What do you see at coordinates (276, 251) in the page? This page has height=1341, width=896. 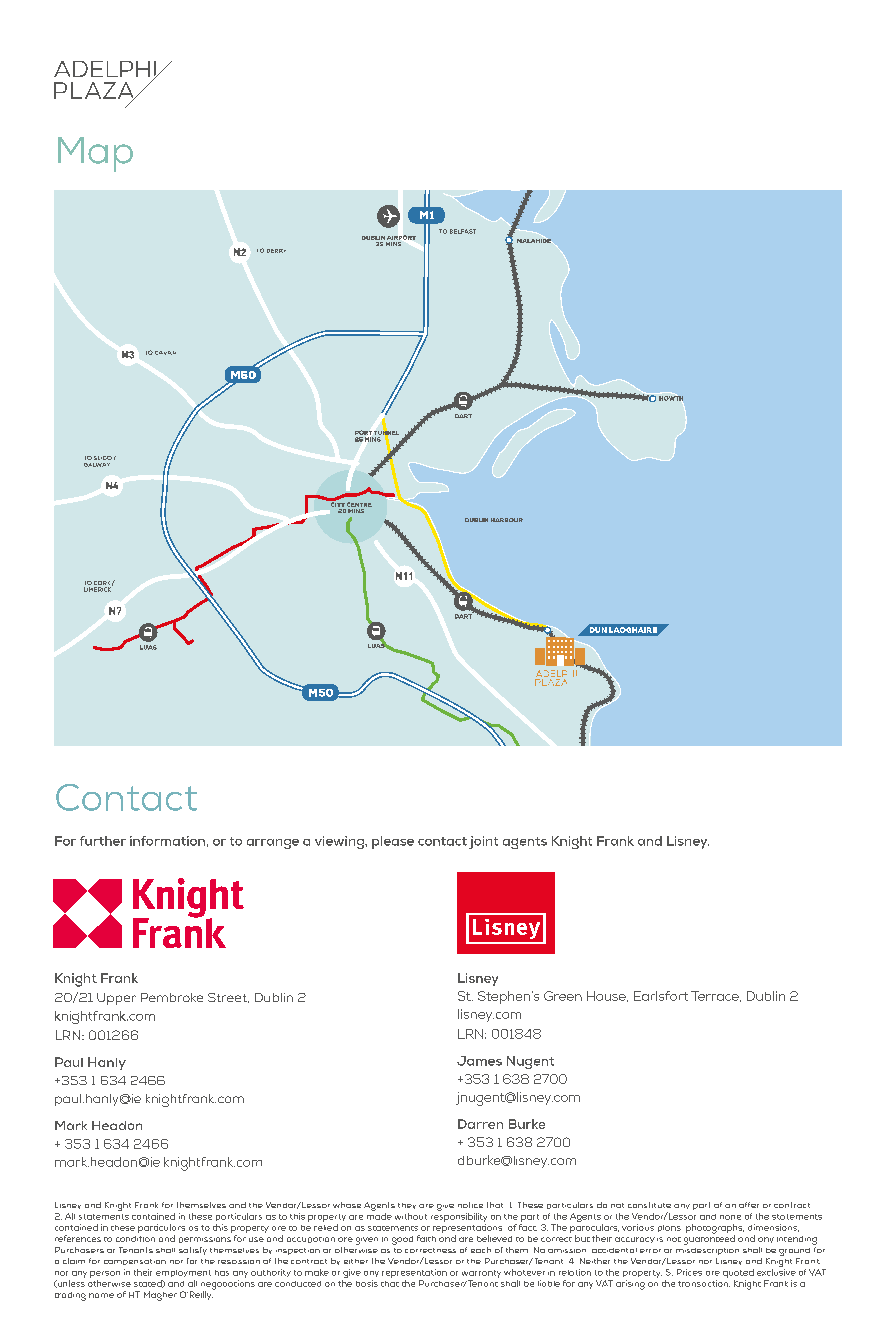 I see `DERRY` at bounding box center [276, 251].
